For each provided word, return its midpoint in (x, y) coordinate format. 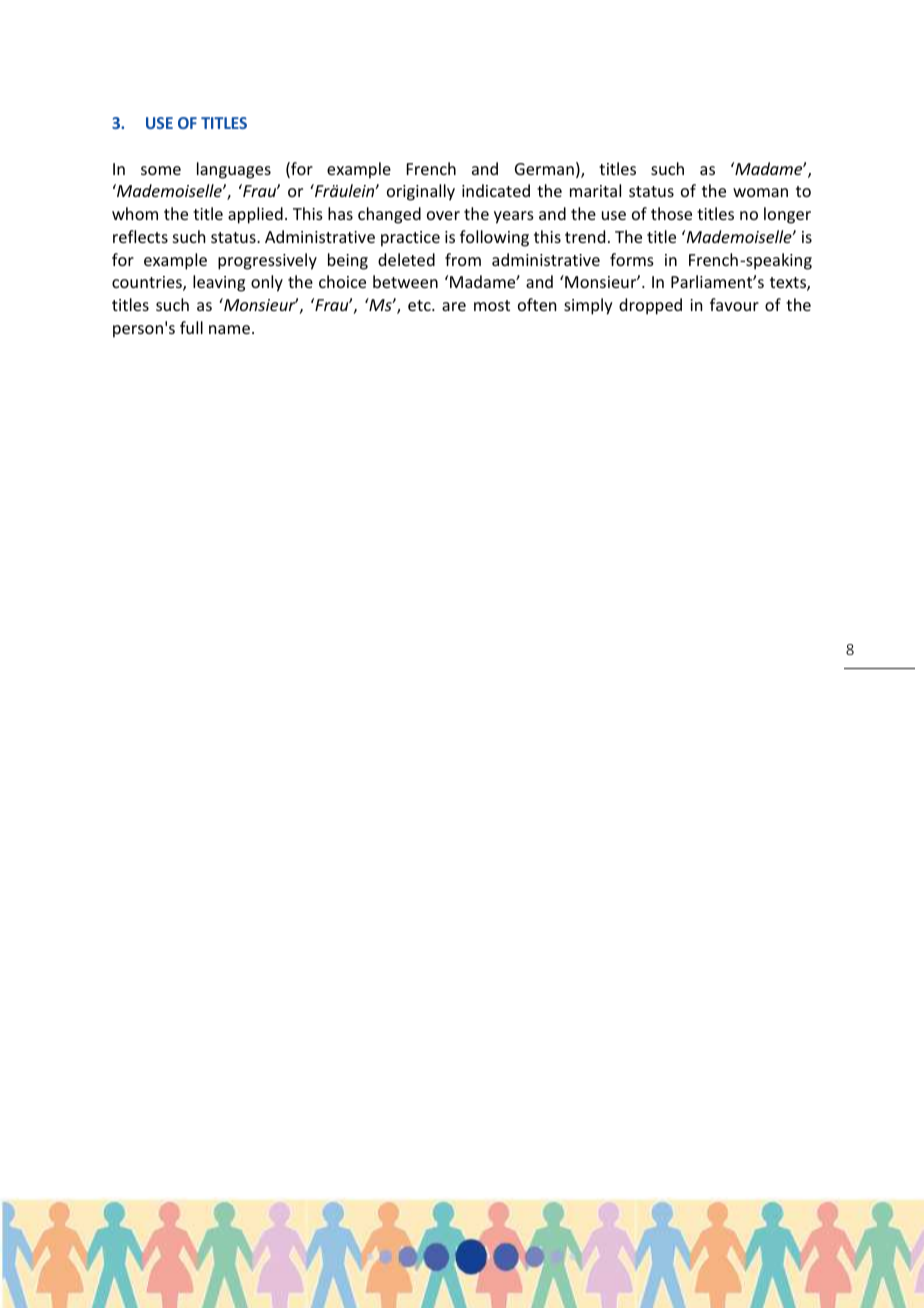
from (463, 259)
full (191, 327)
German (544, 169)
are (454, 306)
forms (632, 259)
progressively (267, 261)
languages (234, 170)
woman (760, 192)
